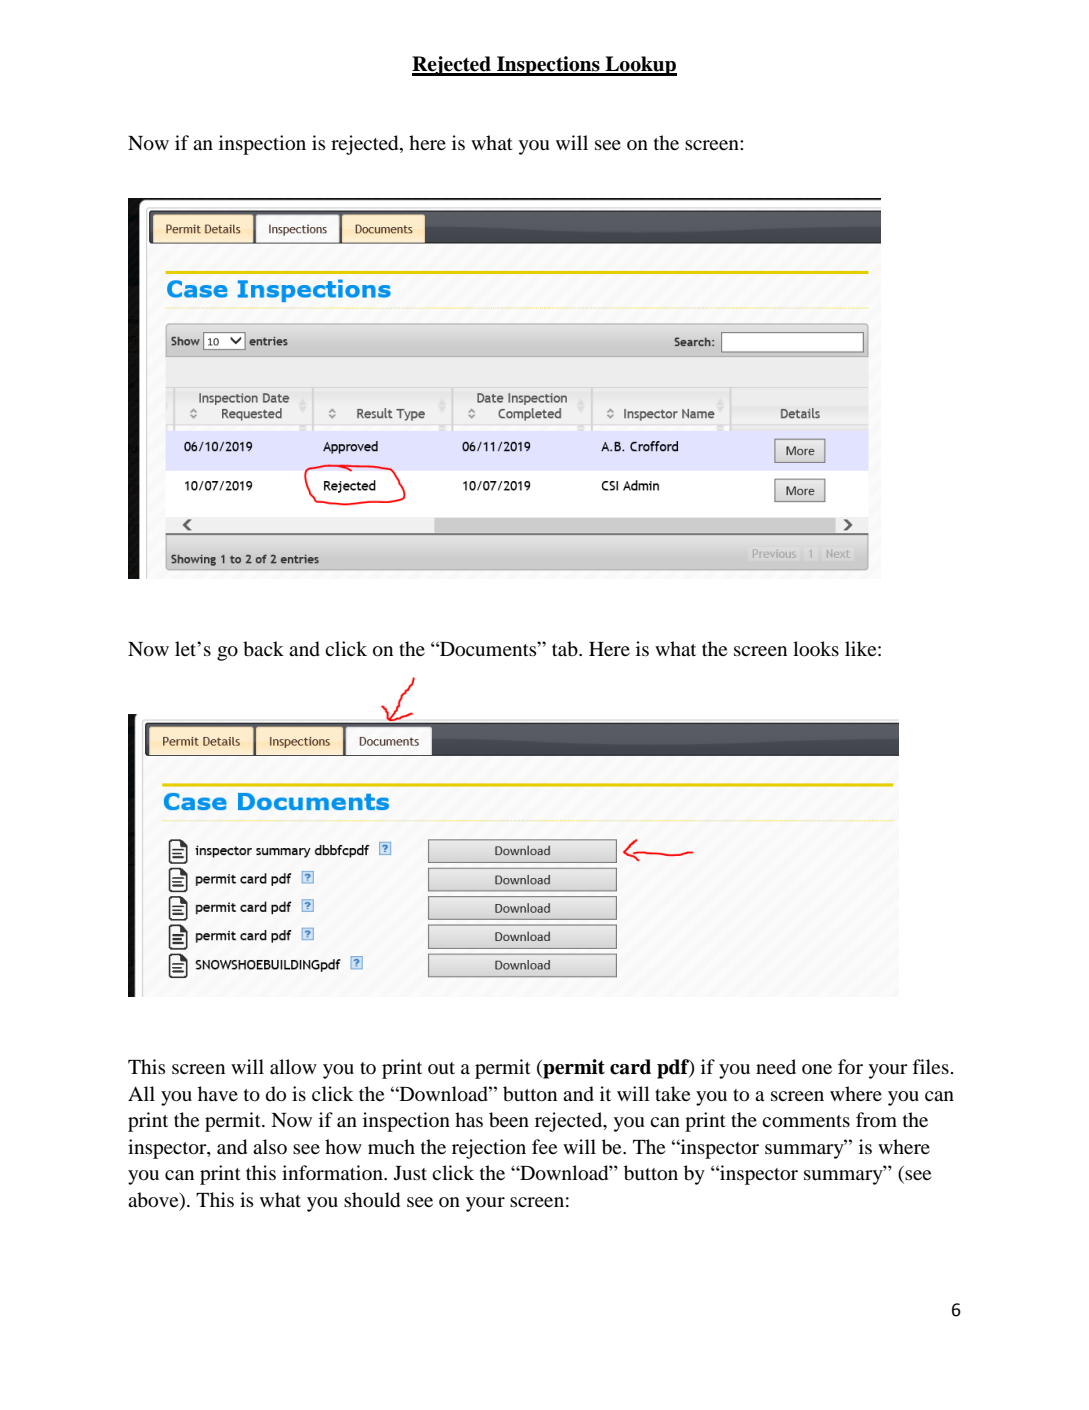 This page has height=1410, width=1089. Describe the element at coordinates (776, 1066) in the page. I see `need` at that location.
